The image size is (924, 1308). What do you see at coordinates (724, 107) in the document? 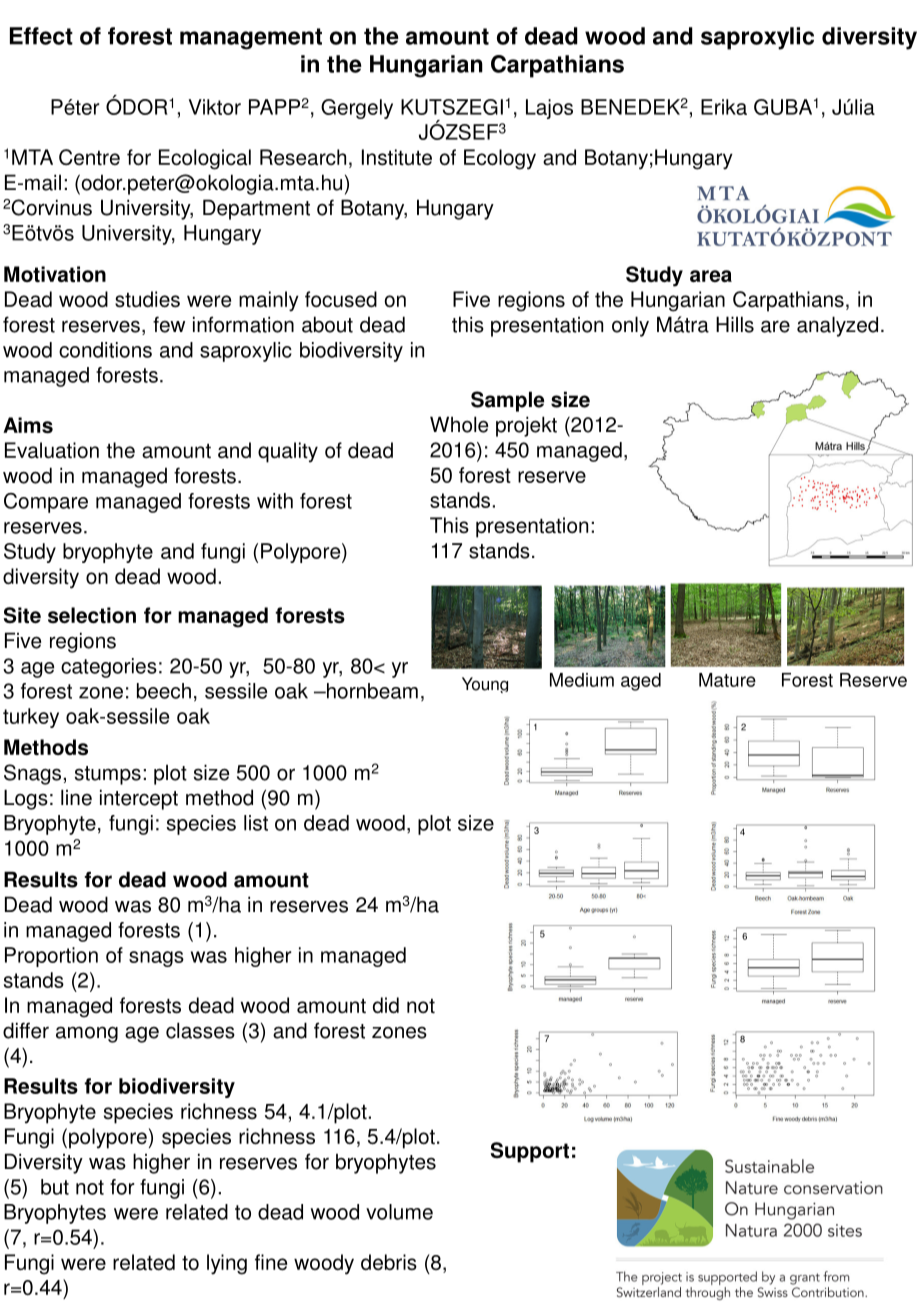
I see `Erika` at bounding box center [724, 107].
